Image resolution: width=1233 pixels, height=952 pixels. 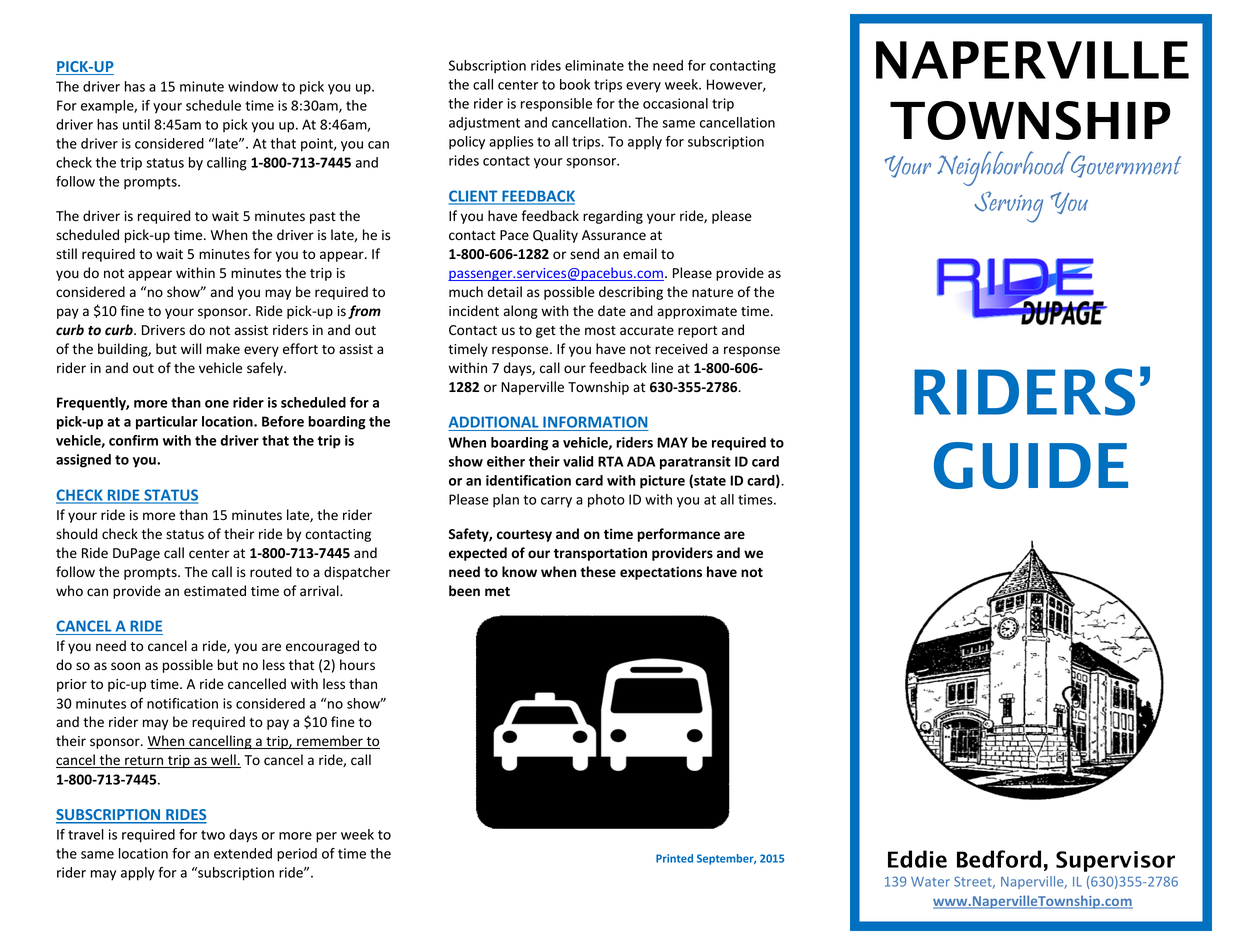 I want to click on GUIDE, so click(x=1031, y=465).
